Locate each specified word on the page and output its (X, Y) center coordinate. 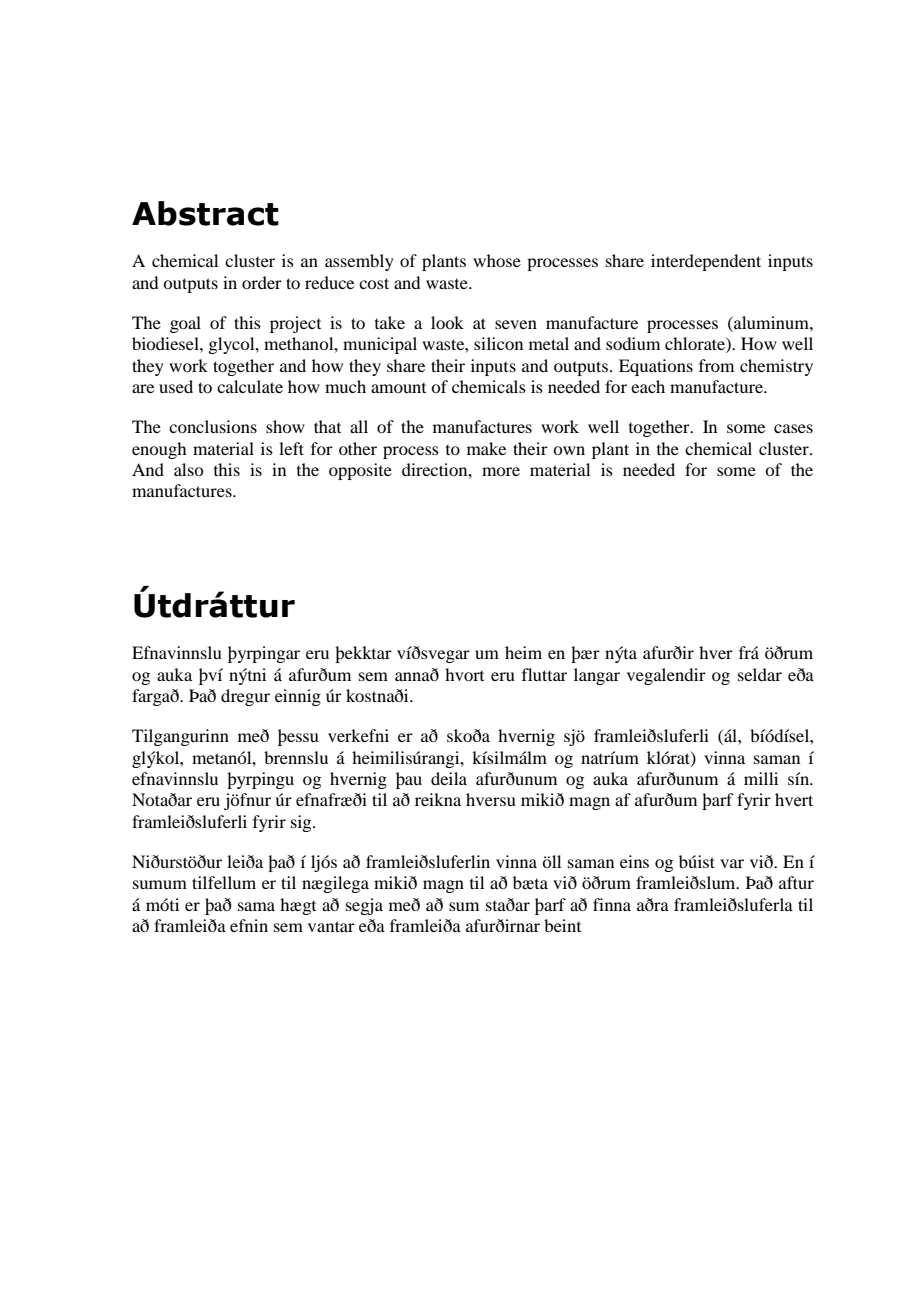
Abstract (205, 213)
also (188, 469)
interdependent (706, 262)
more (501, 471)
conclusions (213, 426)
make (486, 448)
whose (497, 260)
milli (761, 778)
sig (302, 823)
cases (793, 428)
